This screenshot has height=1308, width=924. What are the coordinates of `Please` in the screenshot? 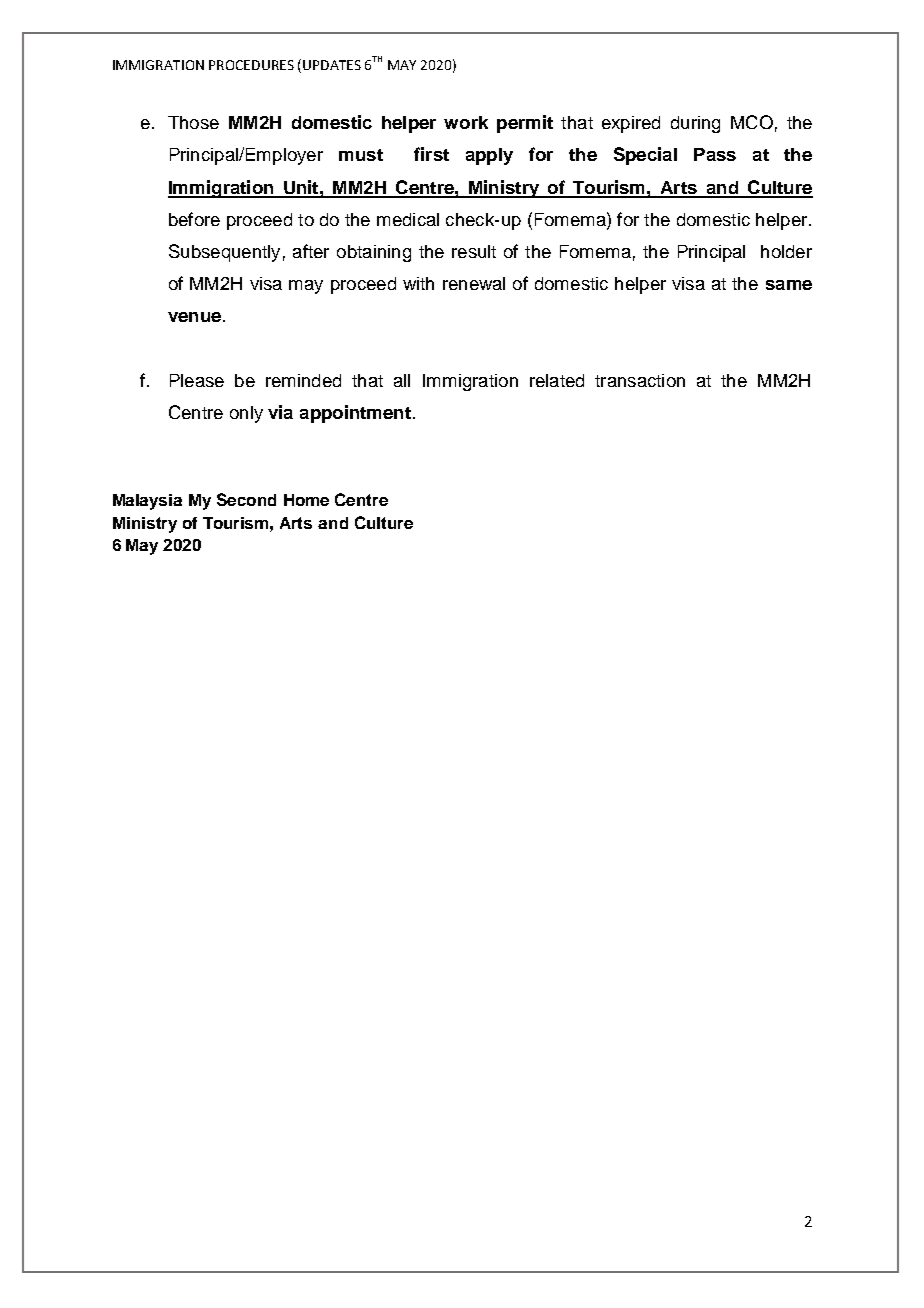 It's located at (197, 380).
